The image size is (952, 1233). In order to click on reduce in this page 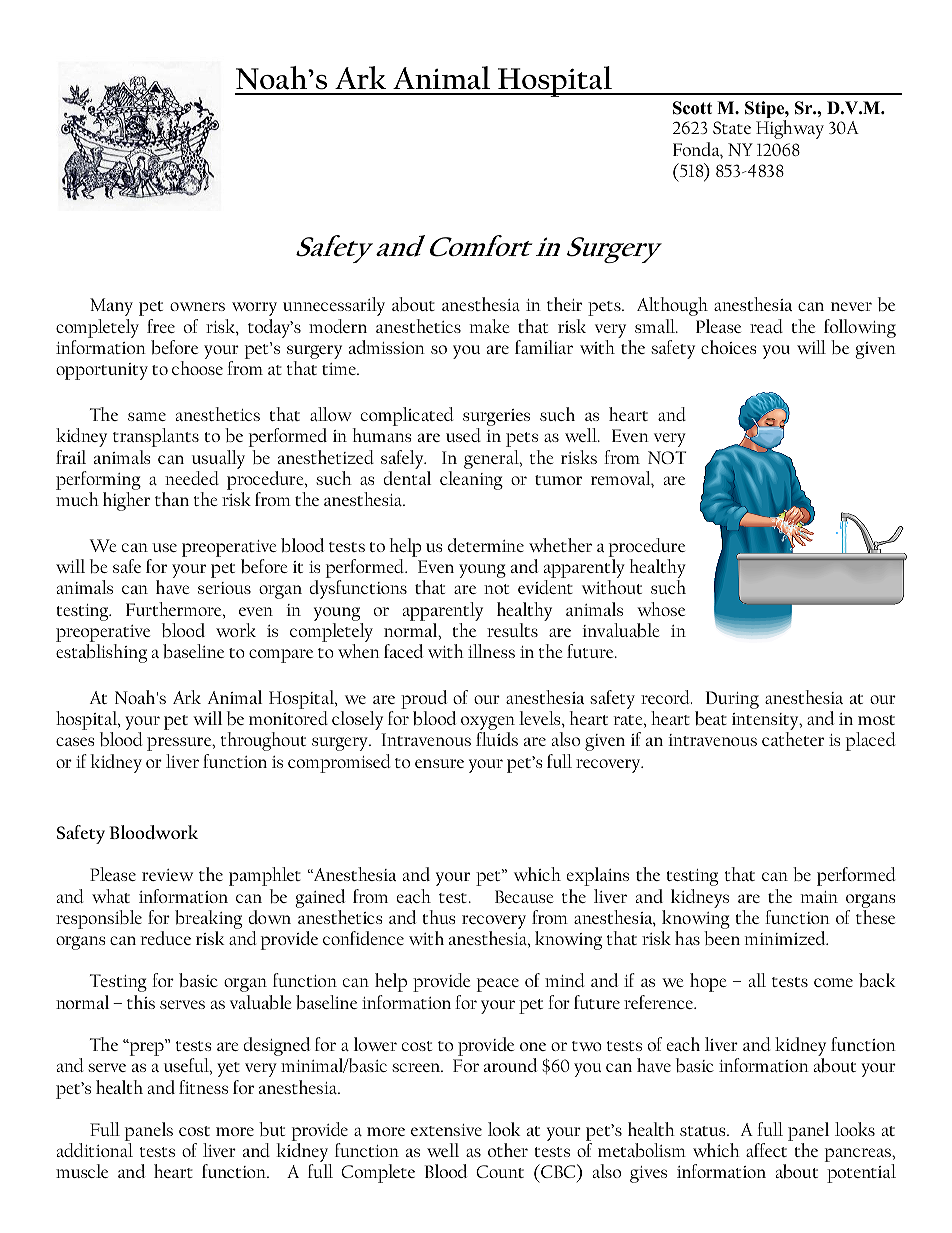, I will do `click(166, 938)`.
